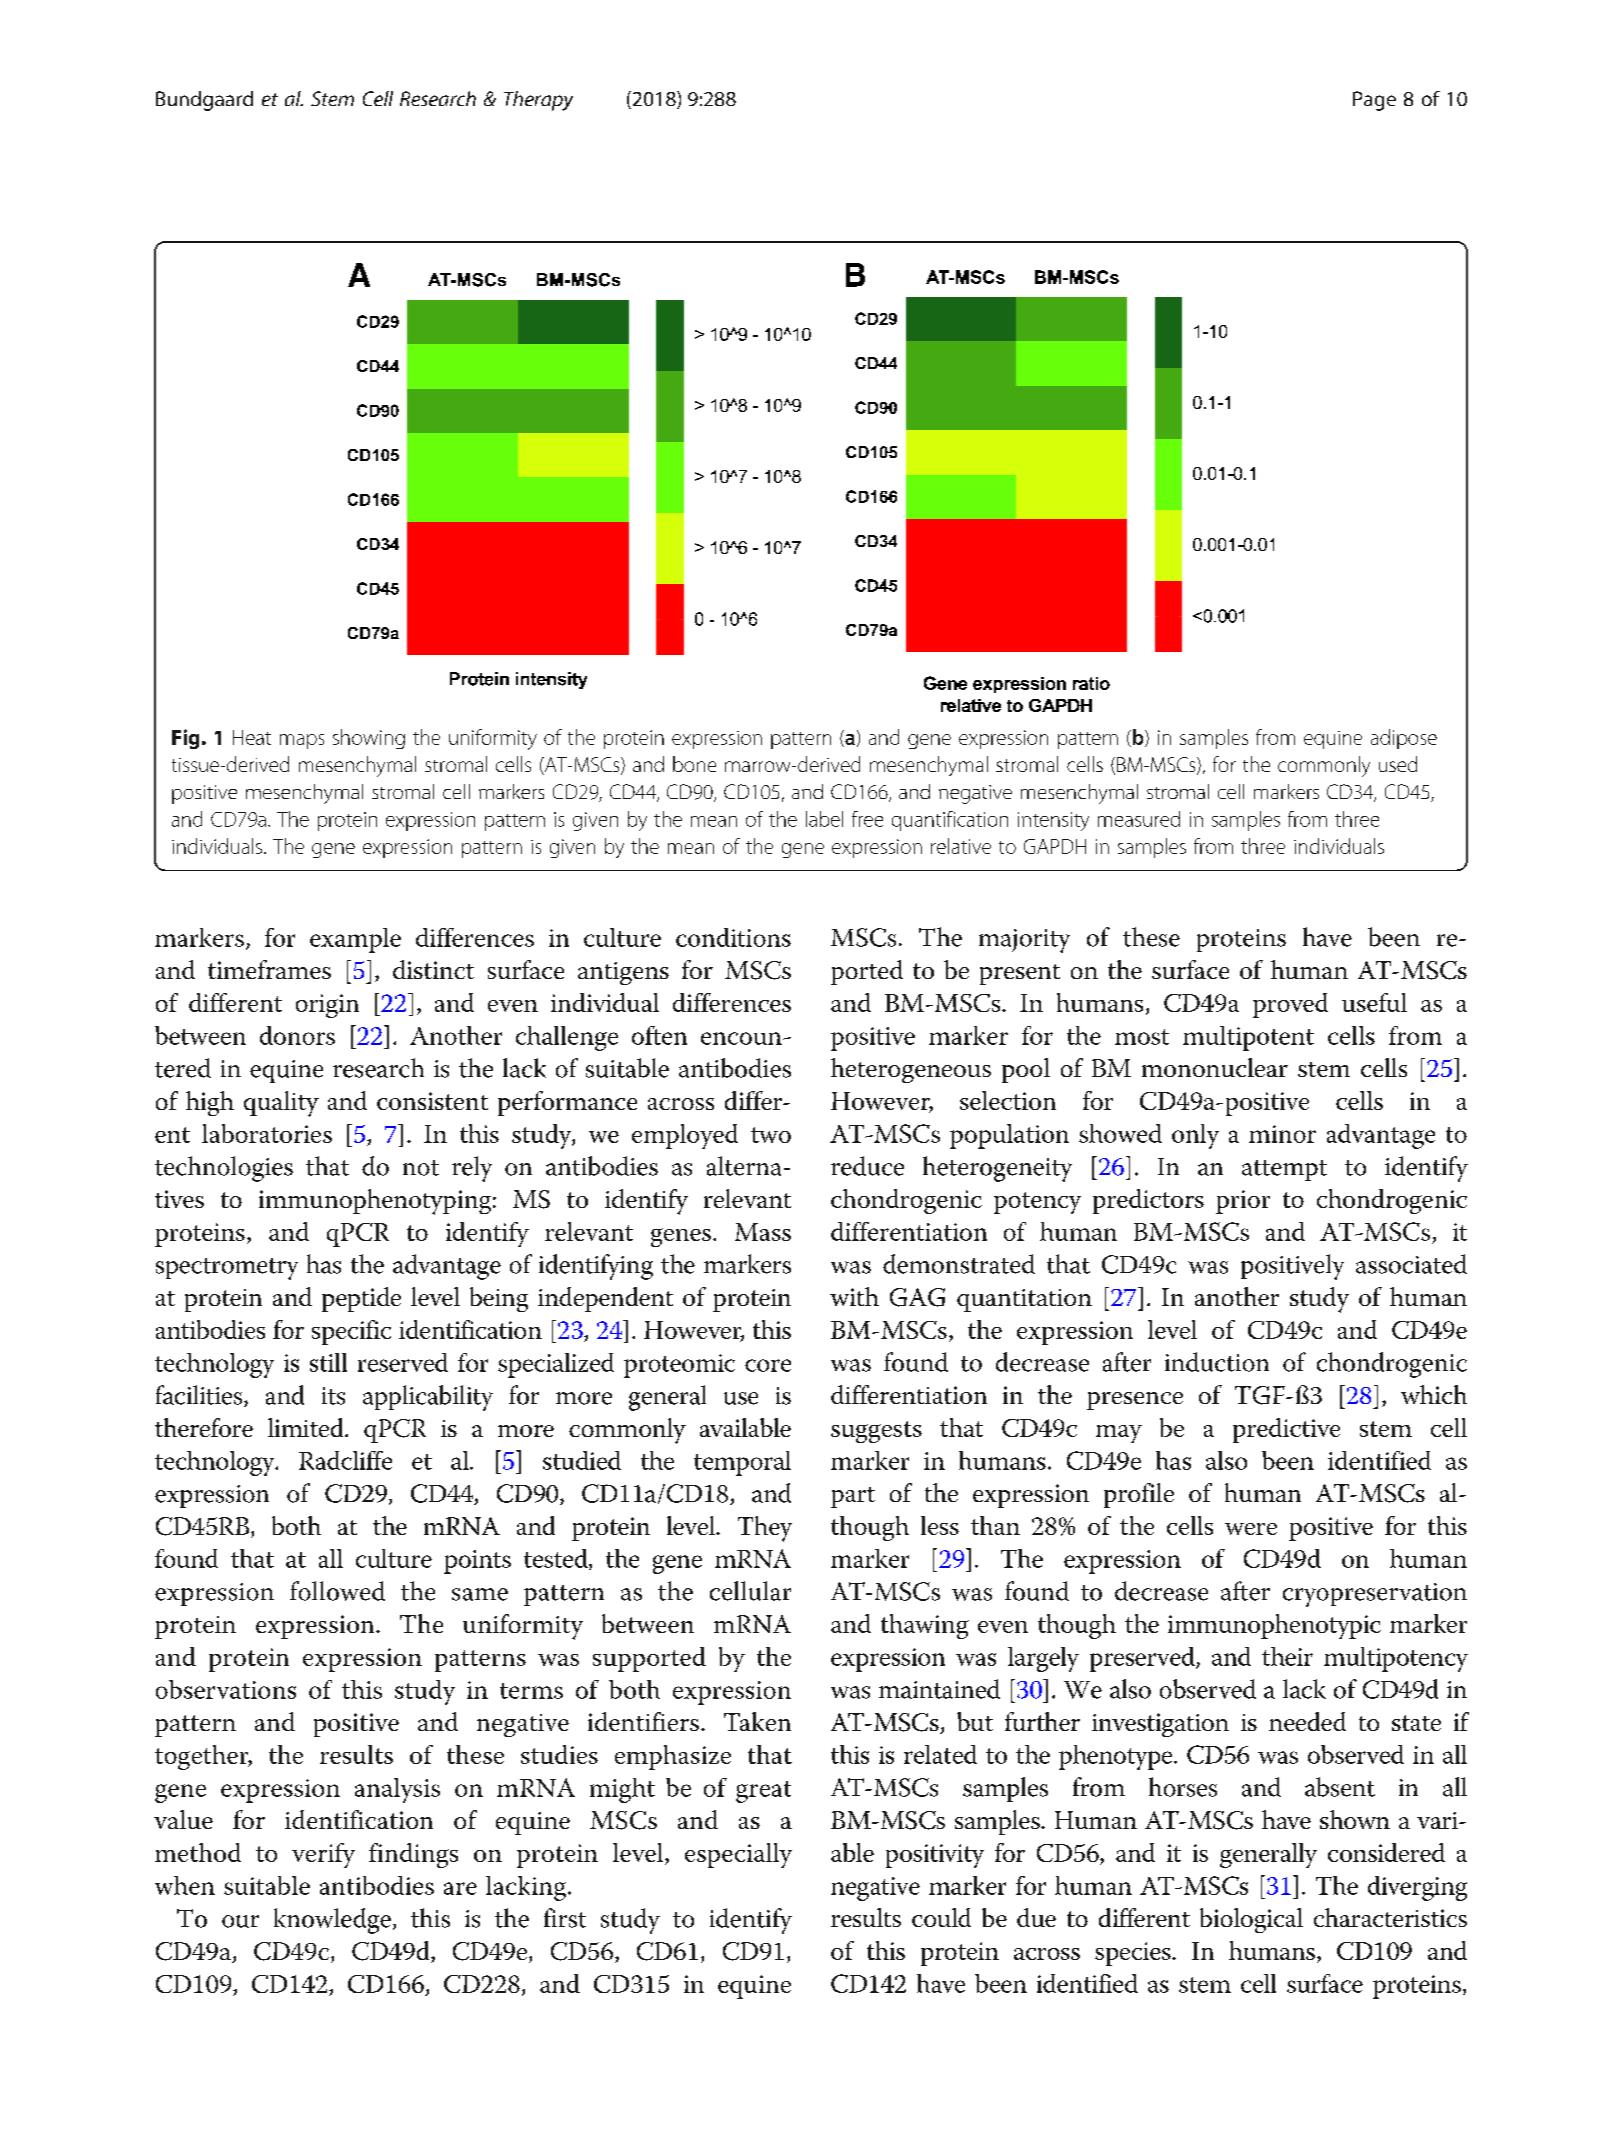  Describe the element at coordinates (332, 1921) in the image. I see `knowledge` at that location.
